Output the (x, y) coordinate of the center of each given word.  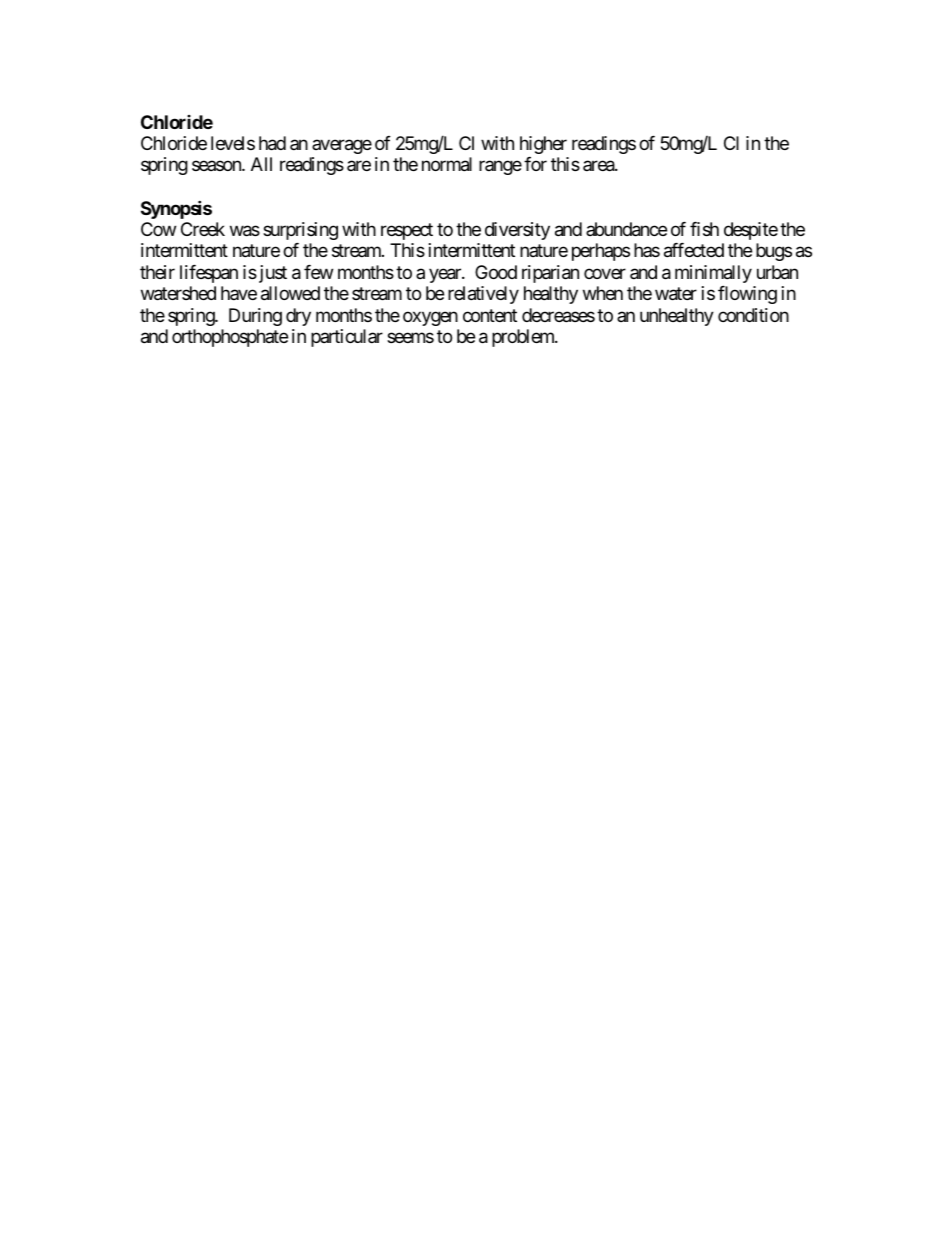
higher (543, 145)
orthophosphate (230, 338)
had (272, 143)
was (245, 231)
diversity (517, 231)
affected (694, 250)
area (599, 166)
